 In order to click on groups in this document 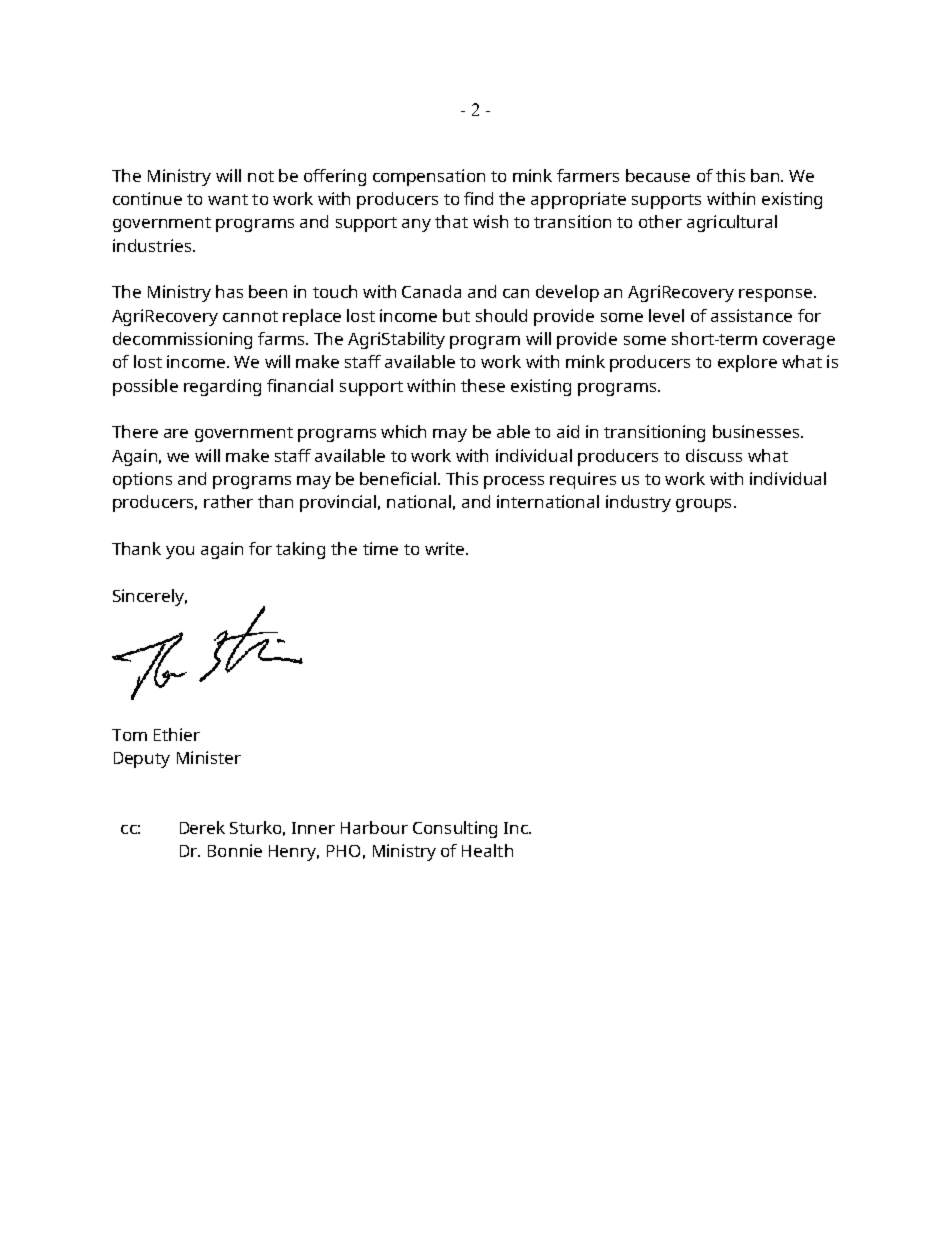, I will do `click(703, 505)`.
